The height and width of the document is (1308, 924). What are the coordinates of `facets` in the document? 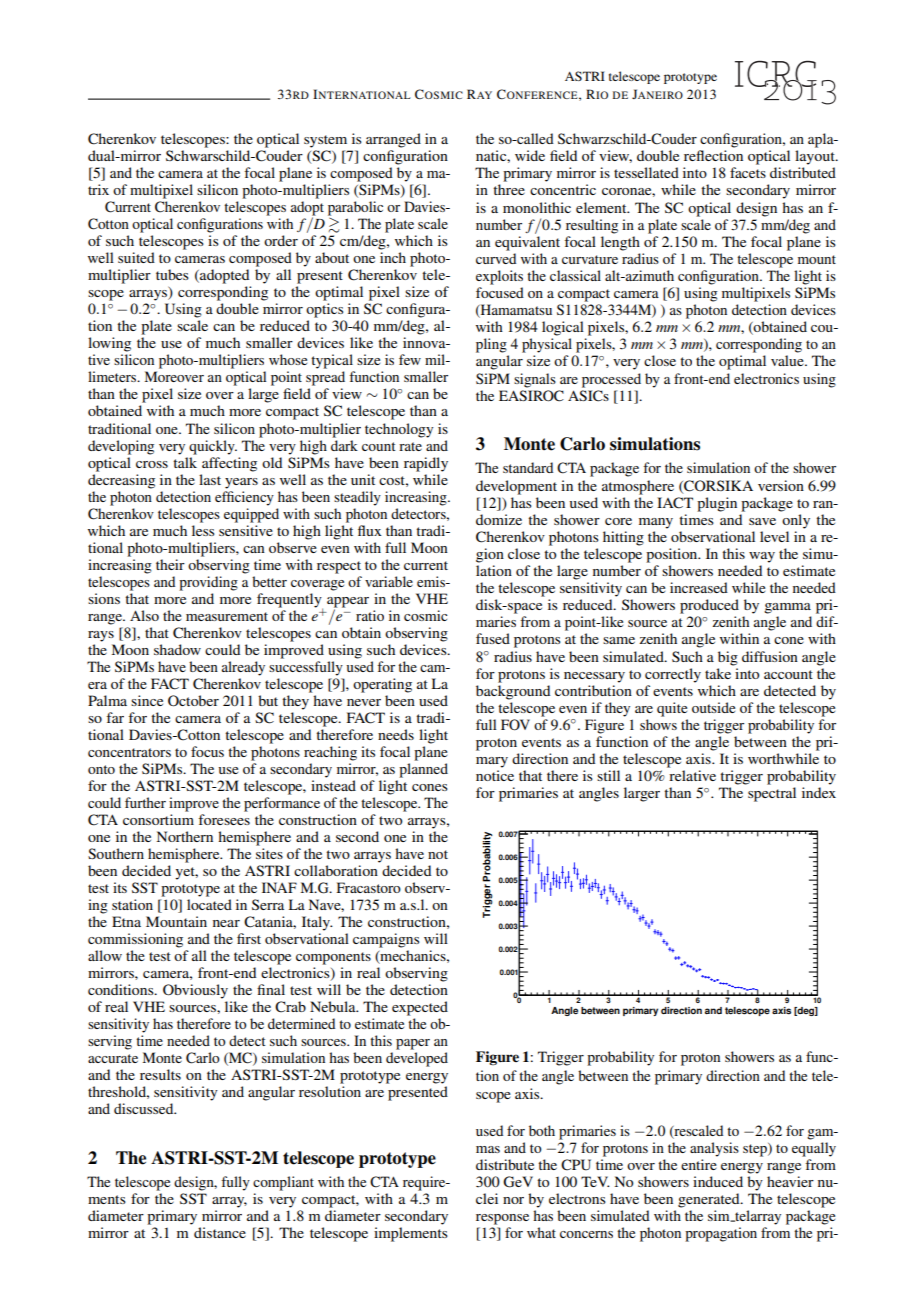 It's located at (748, 172).
